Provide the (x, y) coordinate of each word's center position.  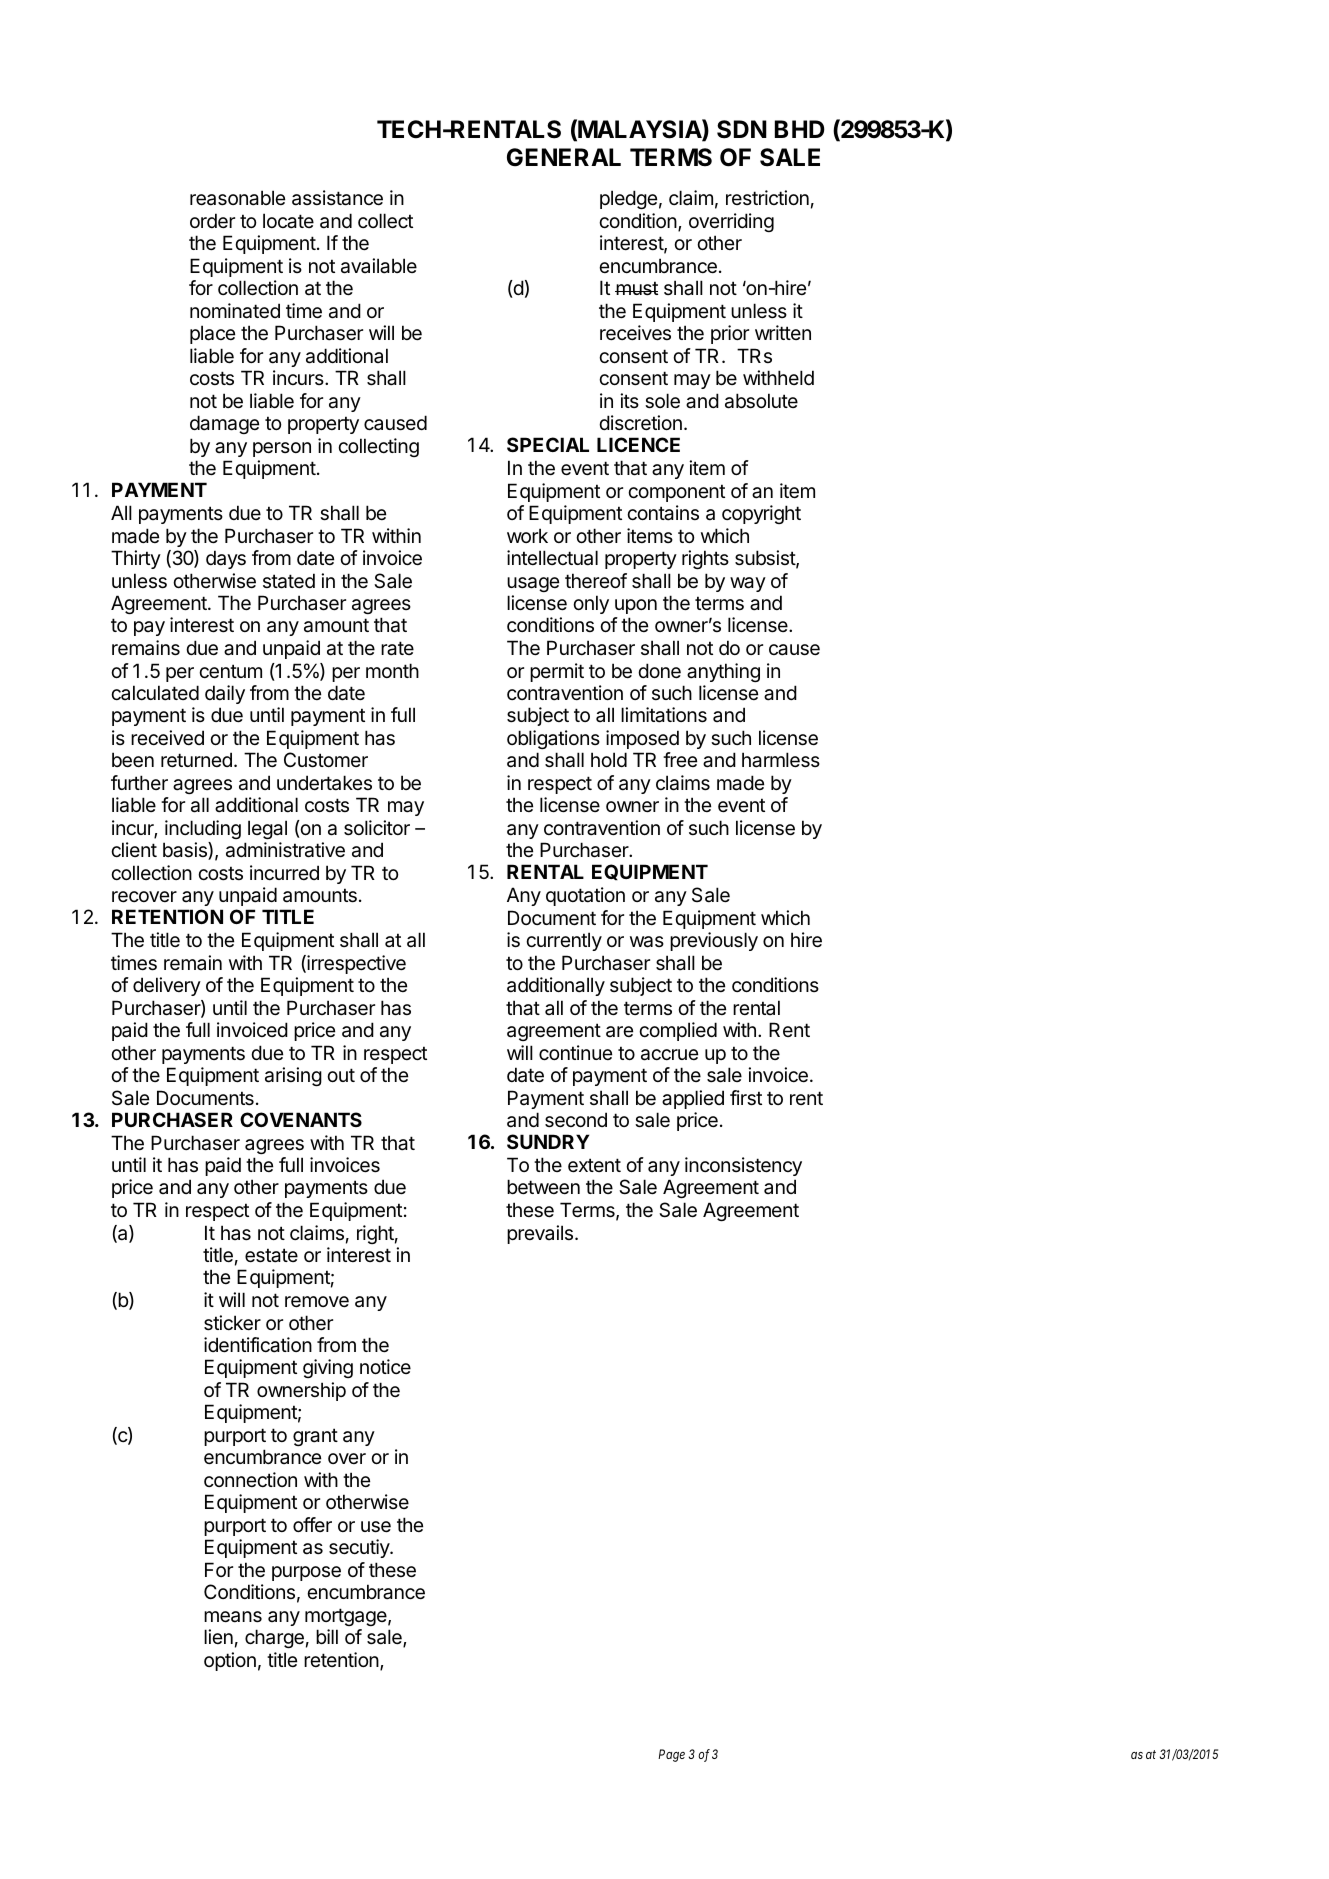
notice (385, 1366)
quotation (585, 896)
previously (714, 941)
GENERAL (564, 157)
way (748, 584)
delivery (167, 986)
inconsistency (743, 1166)
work (527, 535)
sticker (232, 1323)
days (226, 559)
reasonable (237, 198)
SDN (742, 129)
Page (671, 1755)
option (230, 1661)
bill (327, 1636)
